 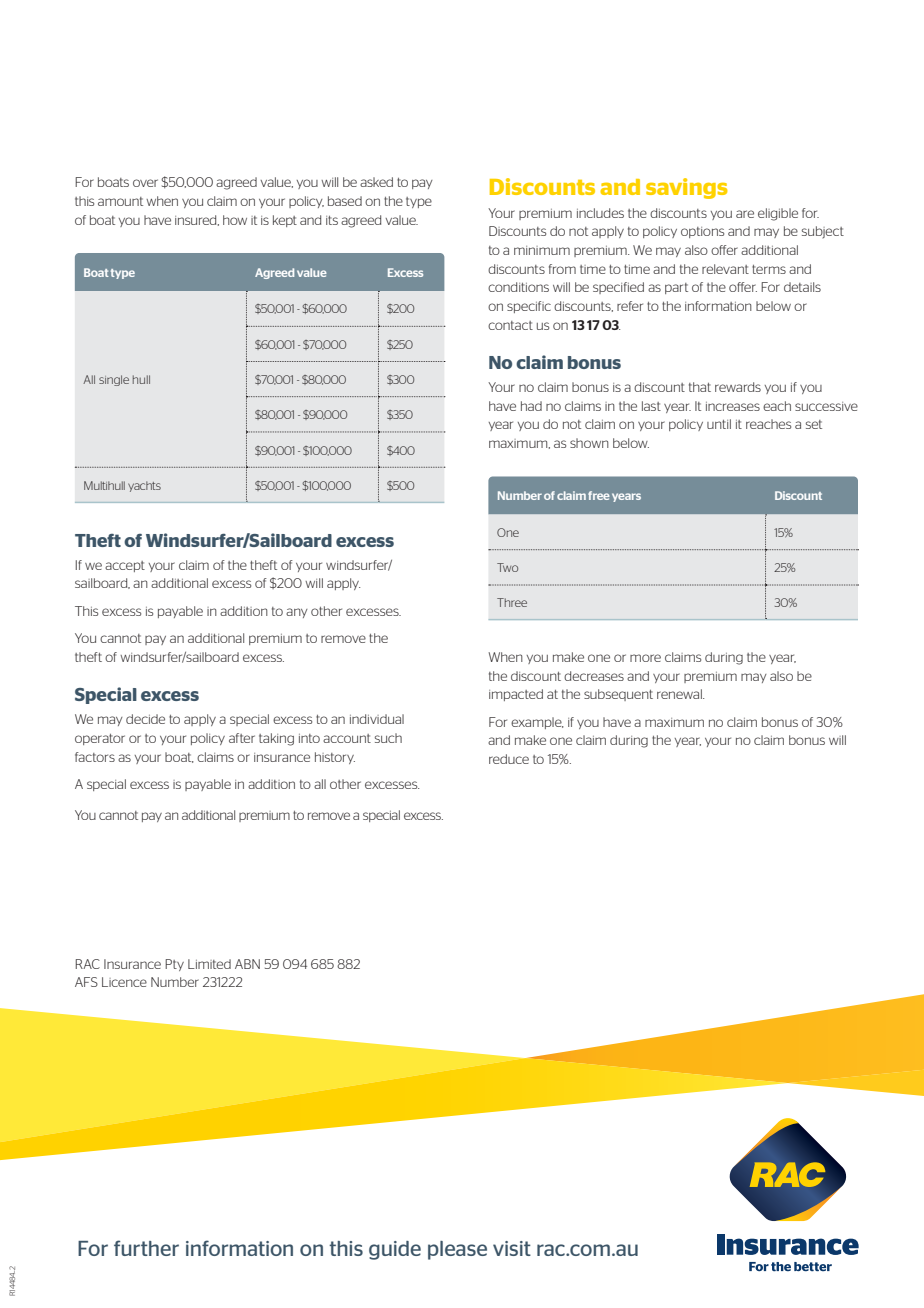 What do you see at coordinates (516, 695) in the screenshot?
I see `impacted` at bounding box center [516, 695].
